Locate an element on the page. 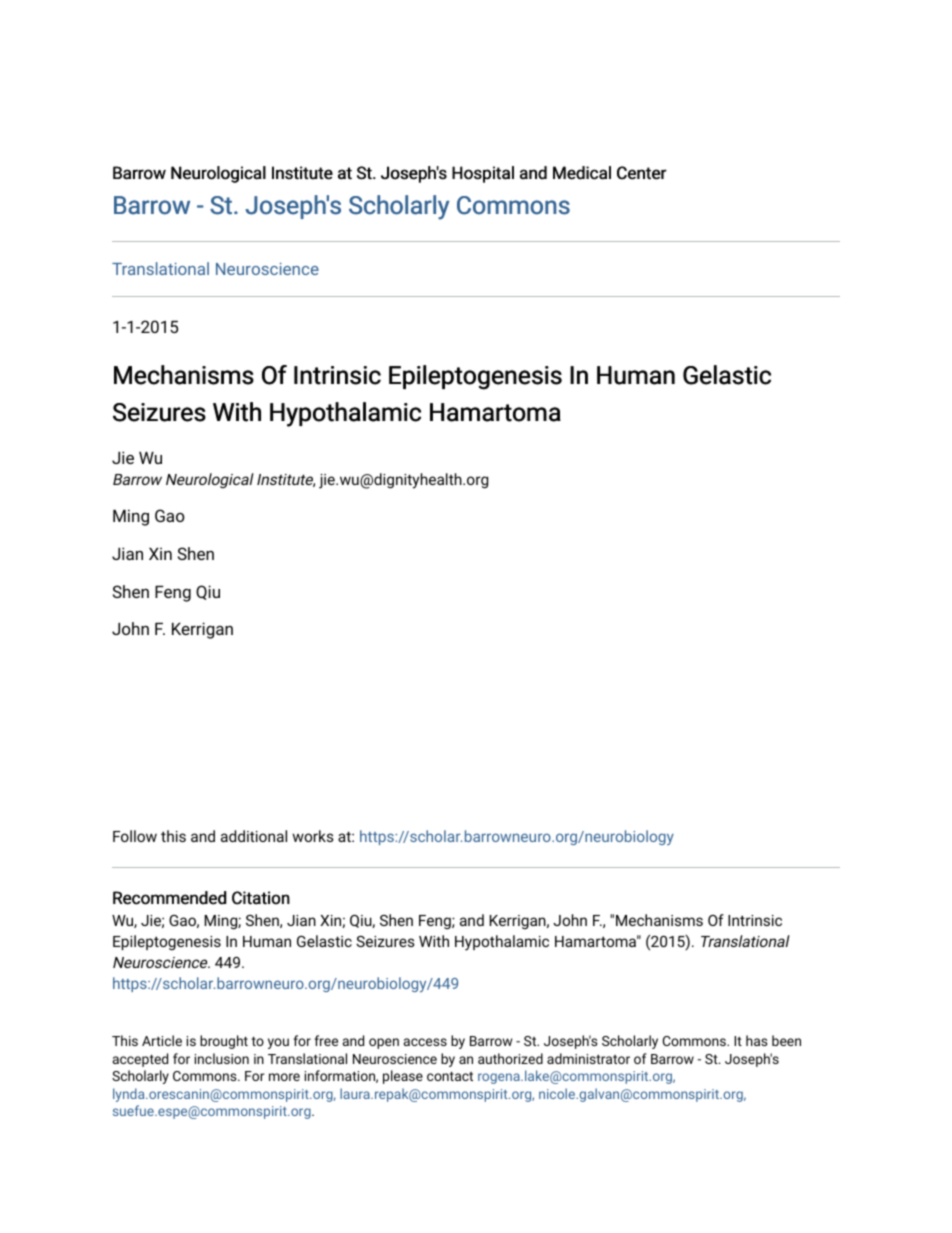  works is located at coordinates (313, 836).
